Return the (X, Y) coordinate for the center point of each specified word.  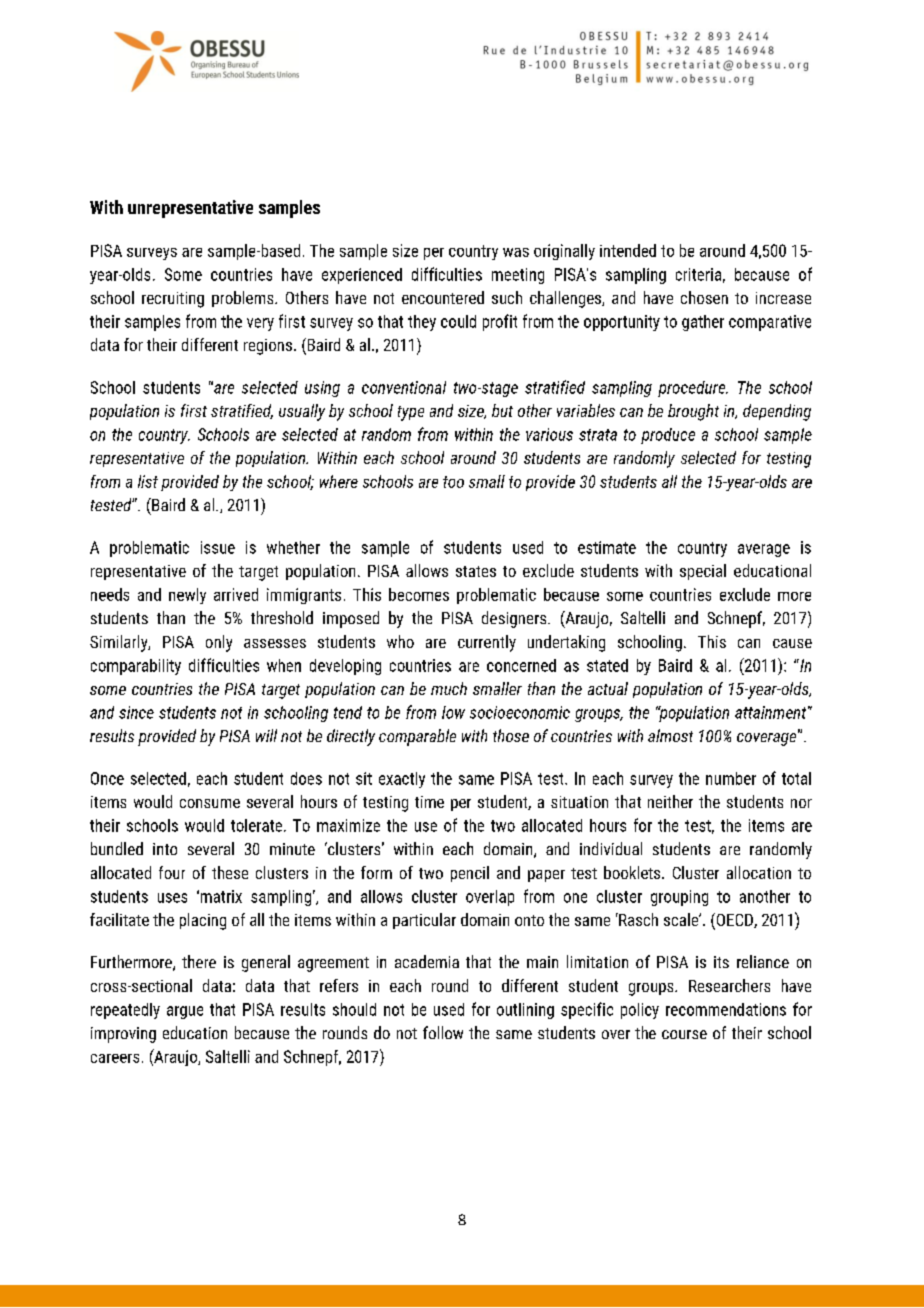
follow (443, 1032)
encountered (443, 297)
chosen (704, 297)
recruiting (173, 300)
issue (218, 547)
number (731, 778)
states (476, 571)
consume (210, 803)
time (429, 802)
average (764, 550)
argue (185, 1012)
